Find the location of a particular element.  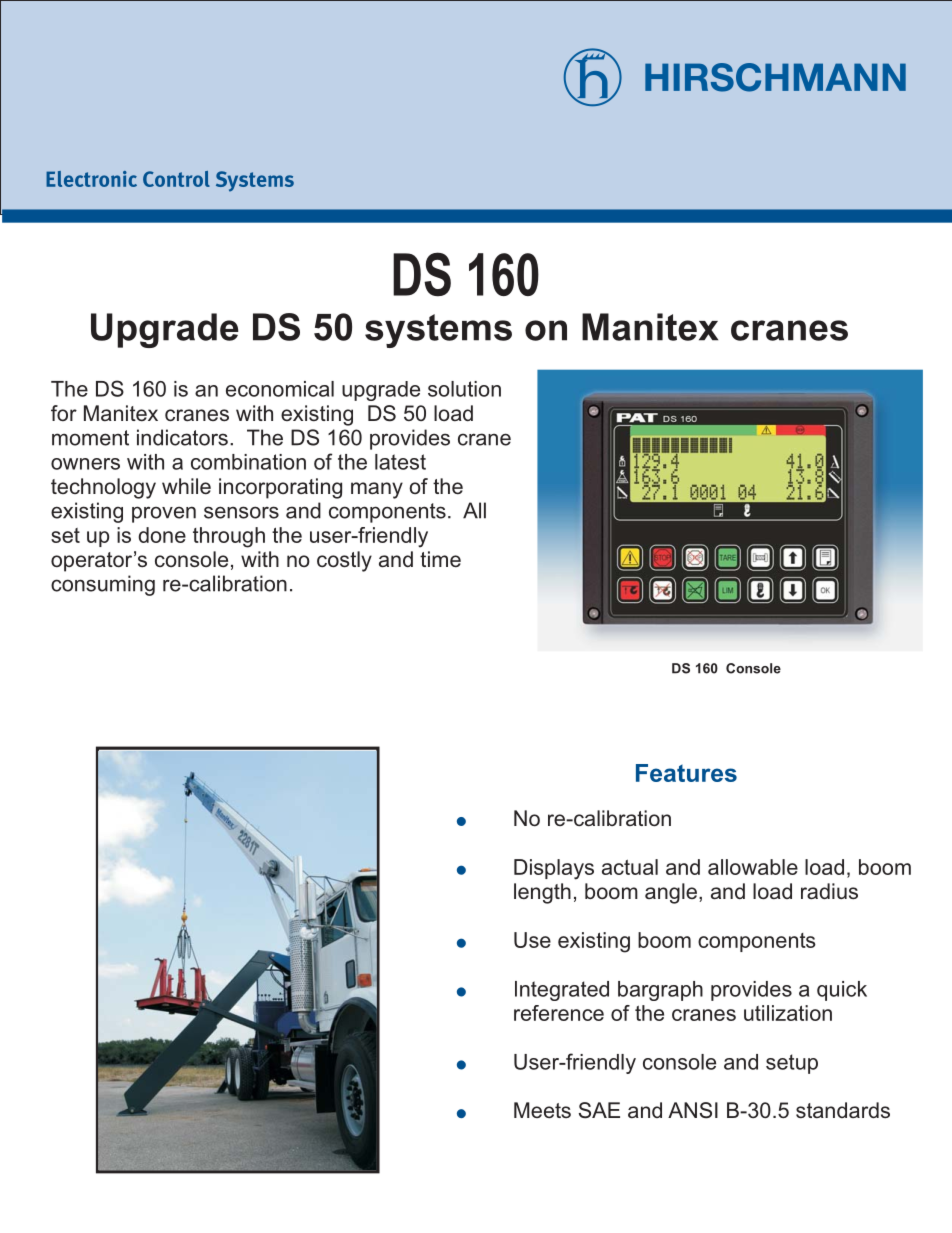

setup is located at coordinates (792, 1064).
